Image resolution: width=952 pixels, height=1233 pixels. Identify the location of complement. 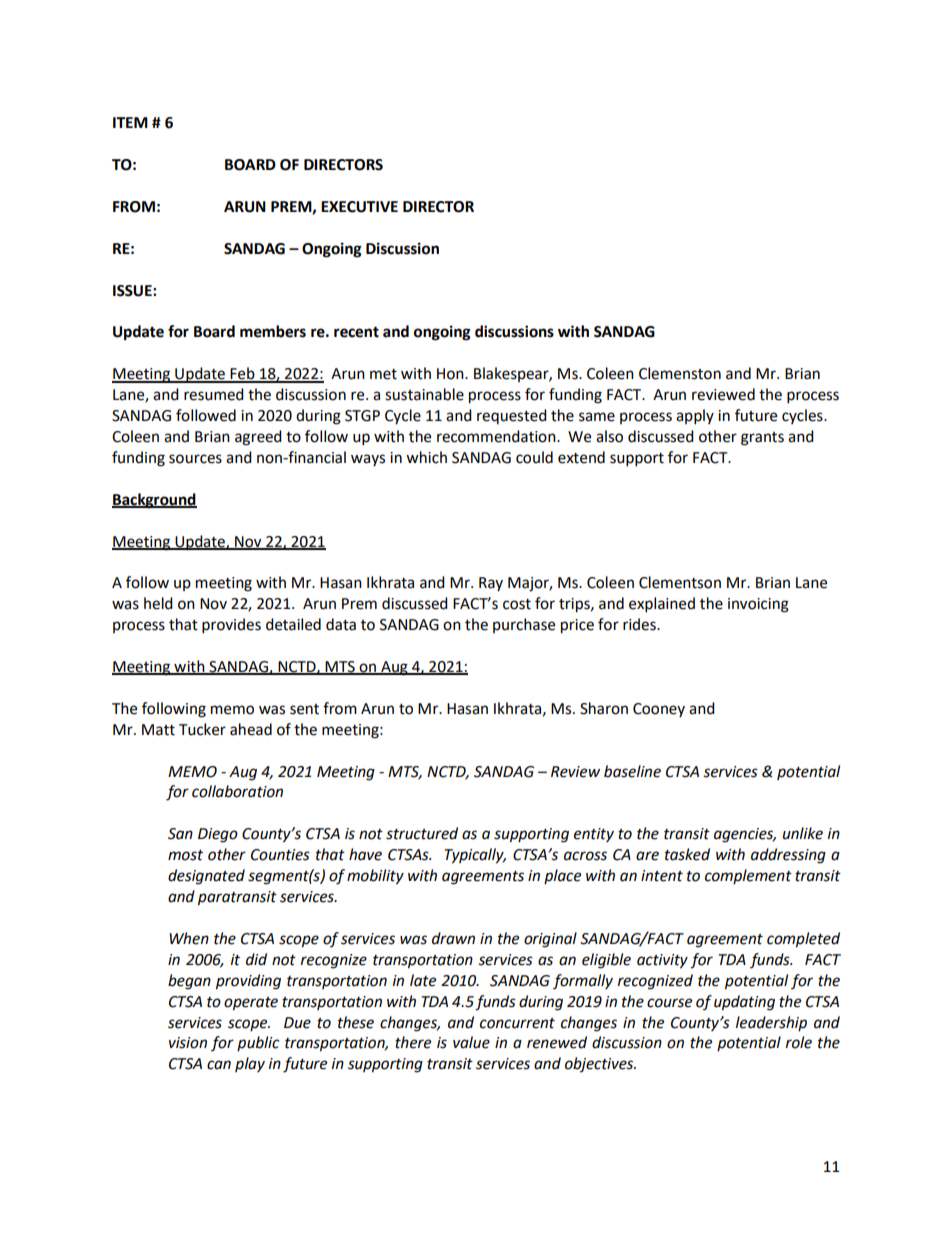
(748, 876).
